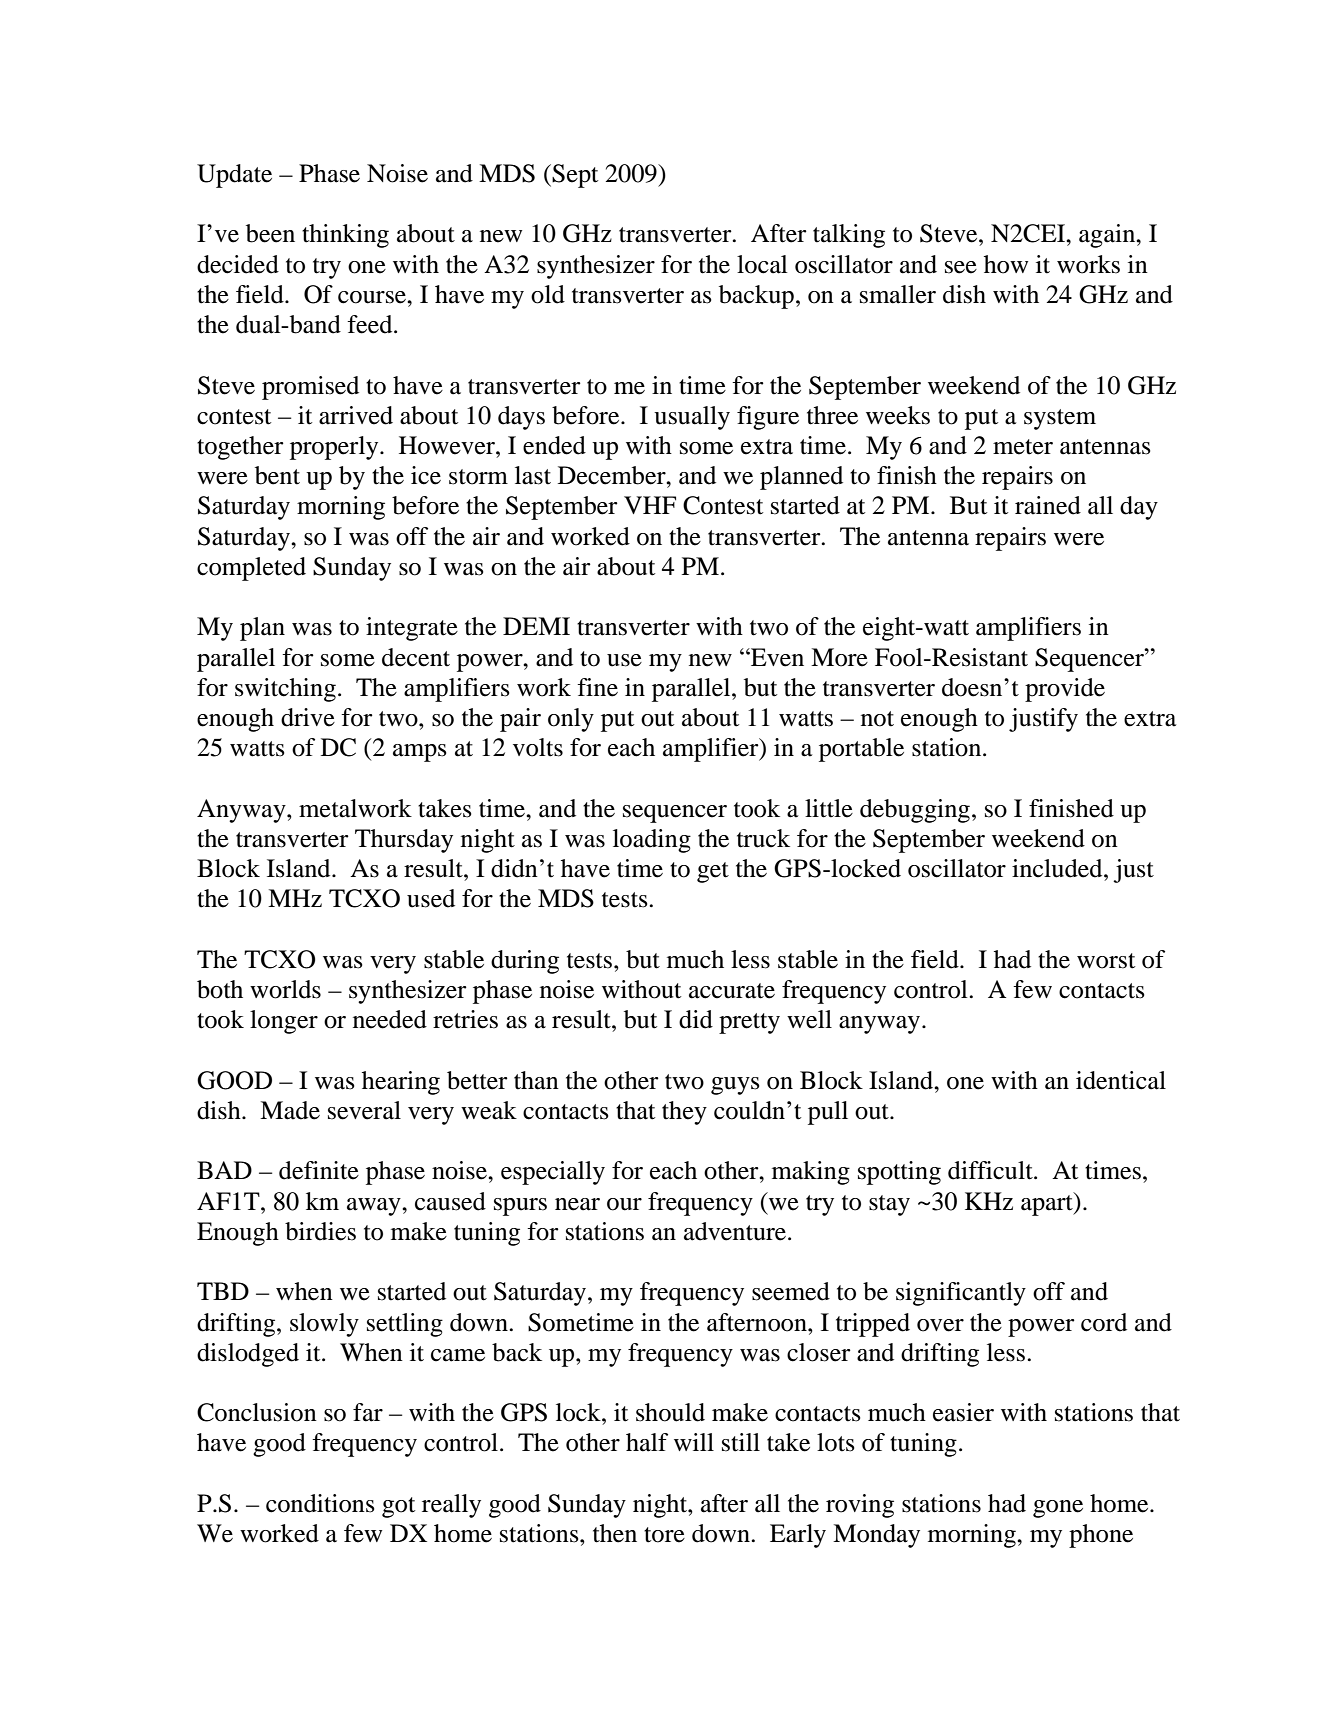  Describe the element at coordinates (684, 1113) in the document. I see `they` at that location.
